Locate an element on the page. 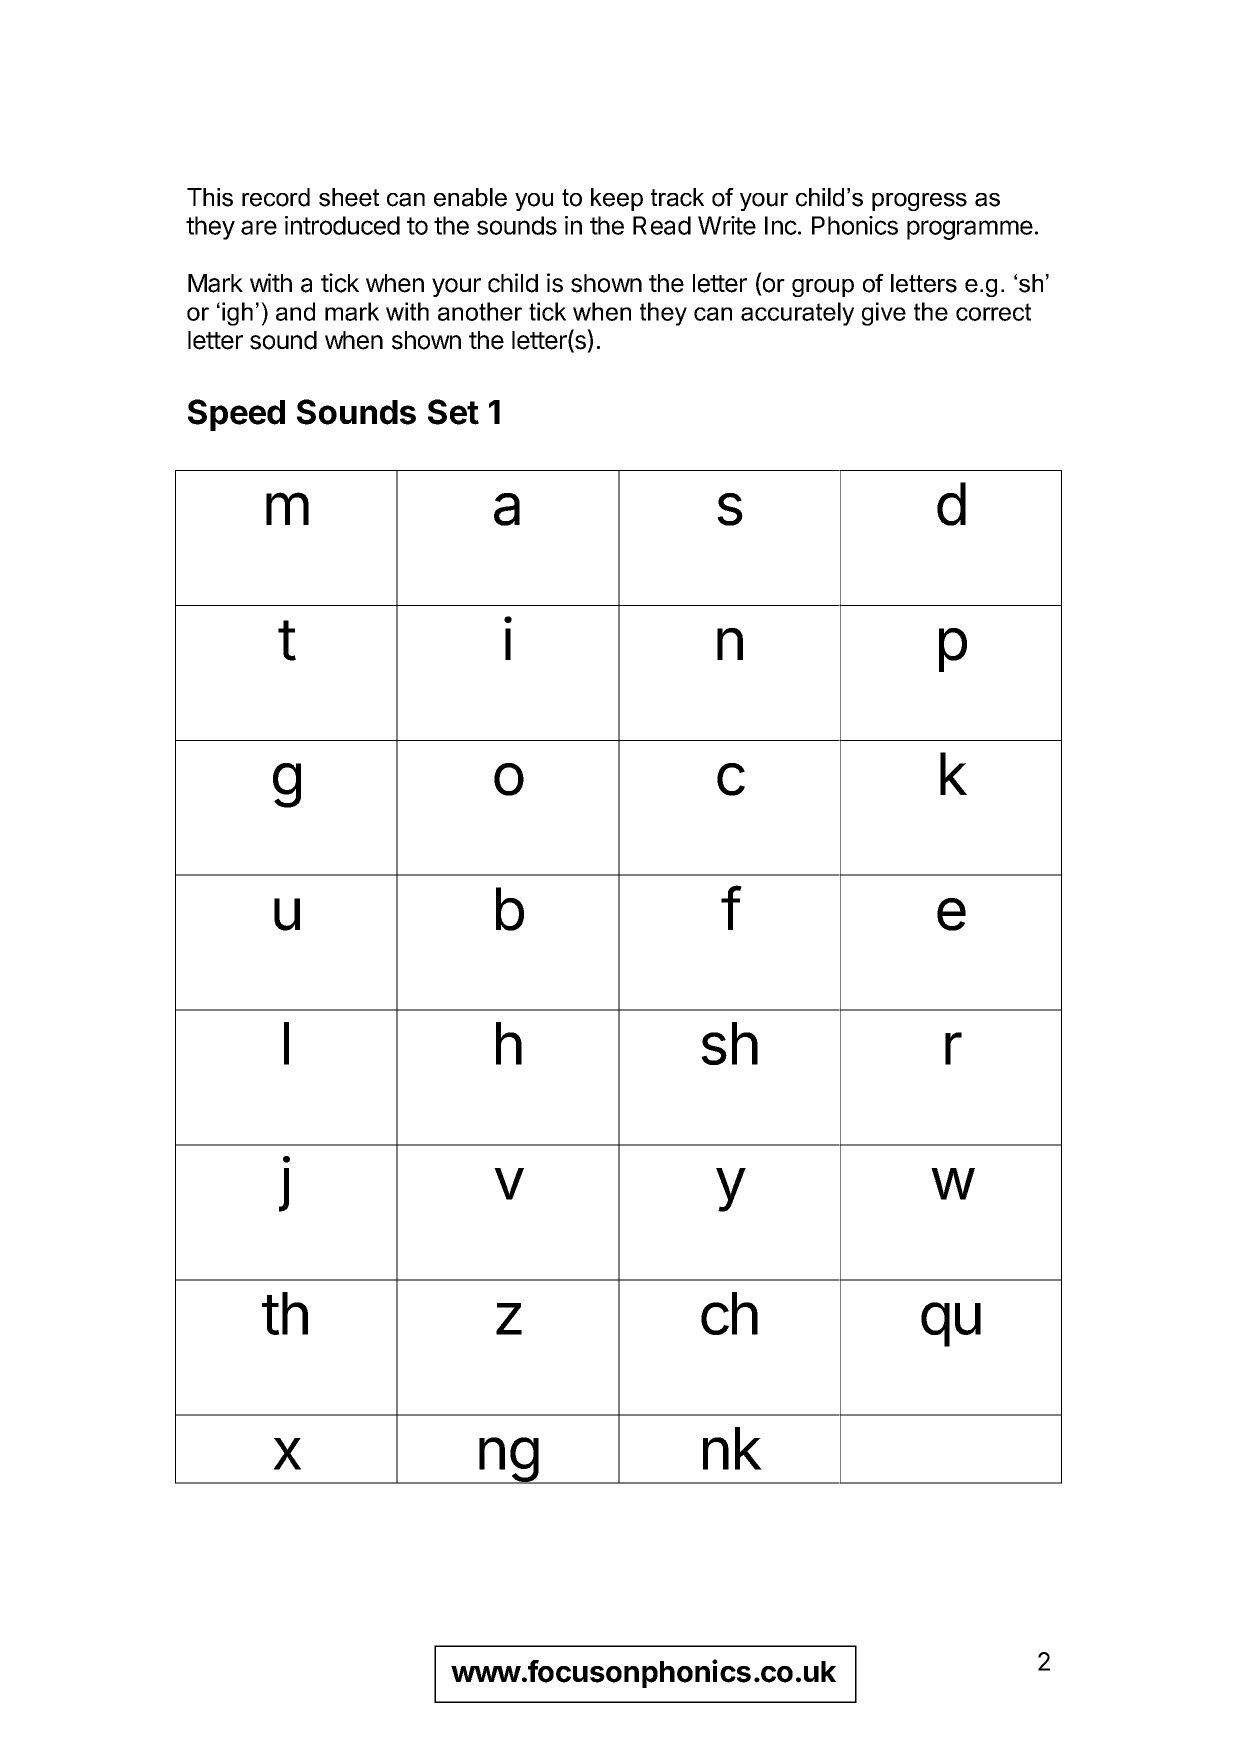 This page has width=1237, height=1750. record is located at coordinates (276, 197).
